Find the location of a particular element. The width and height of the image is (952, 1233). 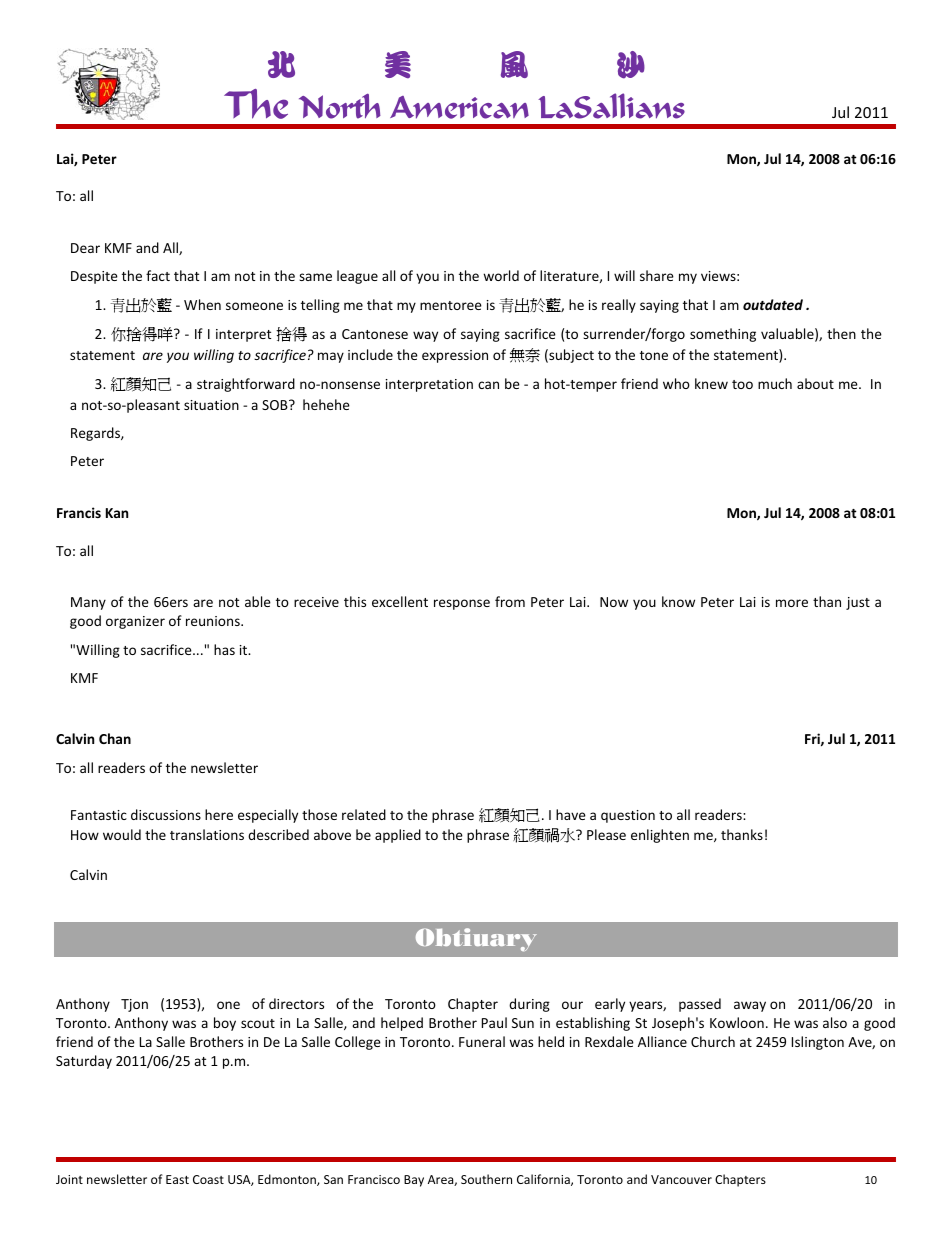

applied is located at coordinates (398, 836).
